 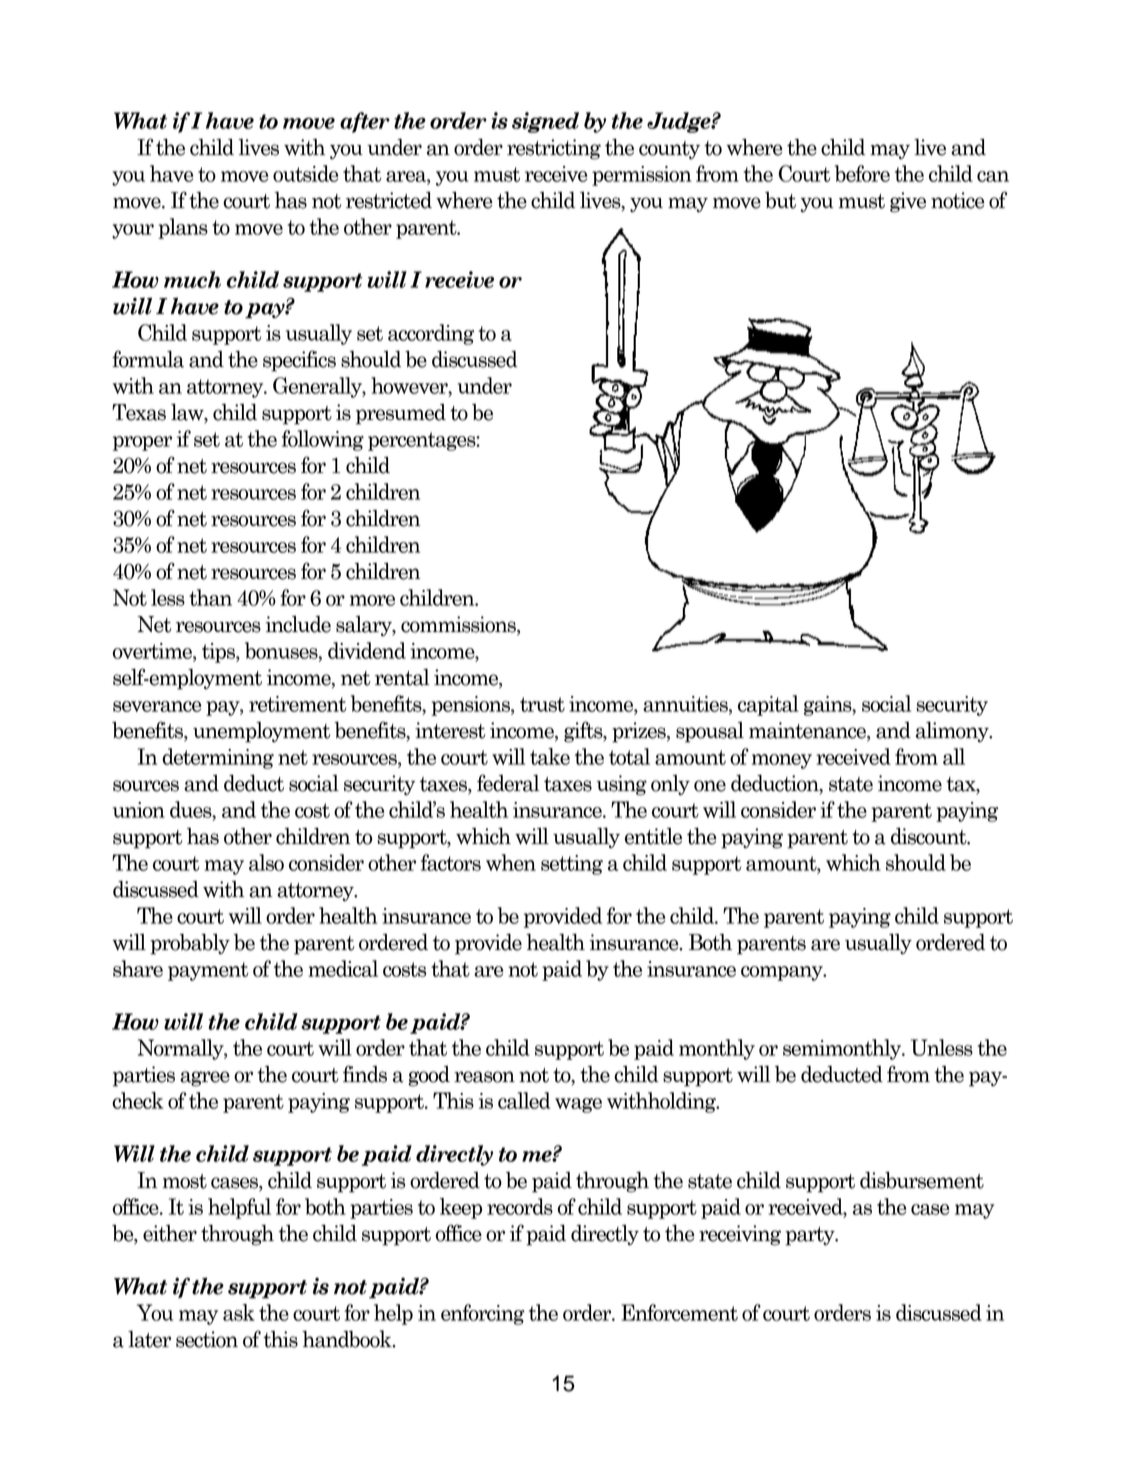 What do you see at coordinates (862, 173) in the screenshot?
I see `before` at bounding box center [862, 173].
